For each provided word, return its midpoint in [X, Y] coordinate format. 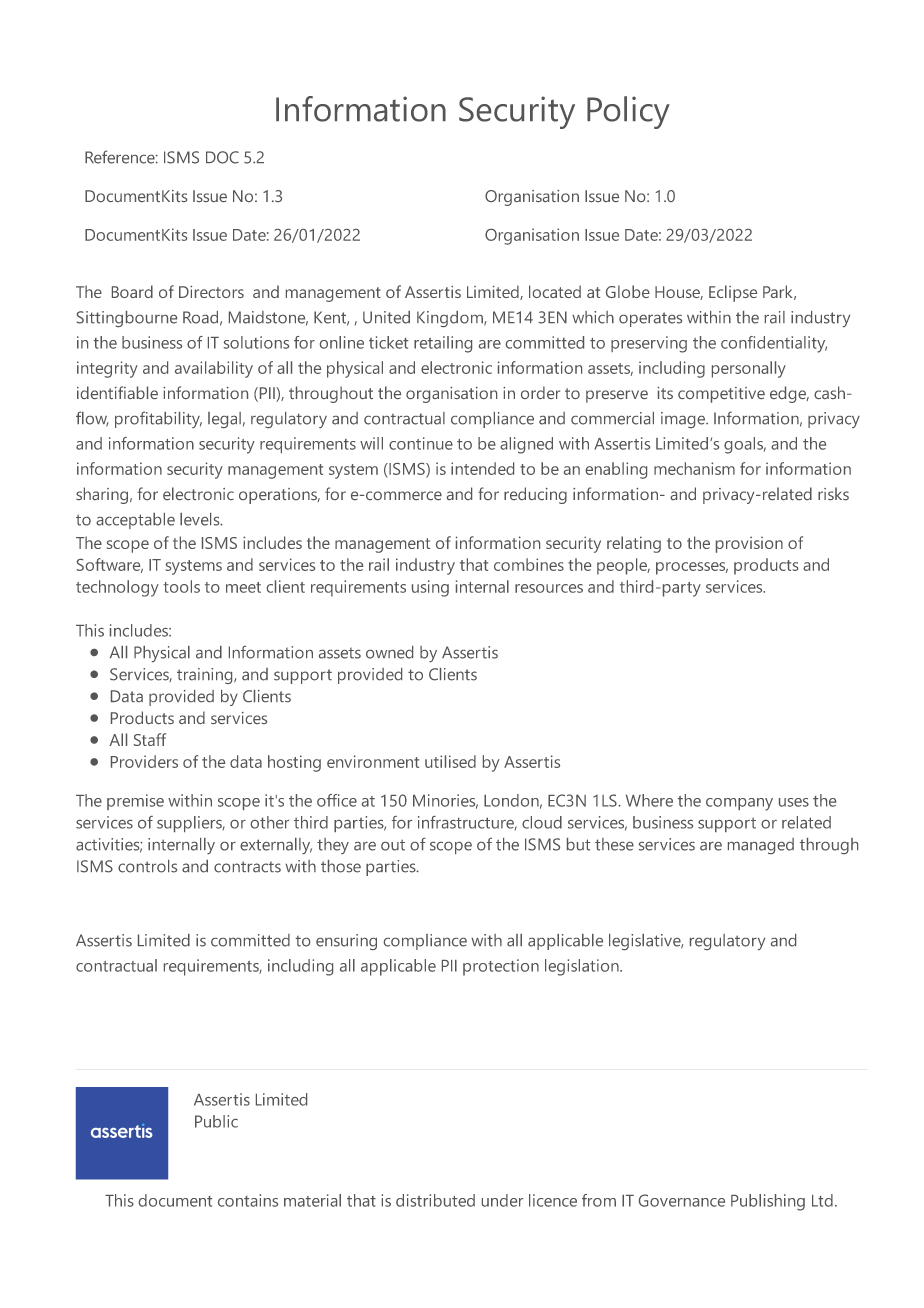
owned [389, 652]
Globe [628, 291]
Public [216, 1121]
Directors [211, 292]
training [206, 676]
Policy [628, 112]
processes [692, 568]
